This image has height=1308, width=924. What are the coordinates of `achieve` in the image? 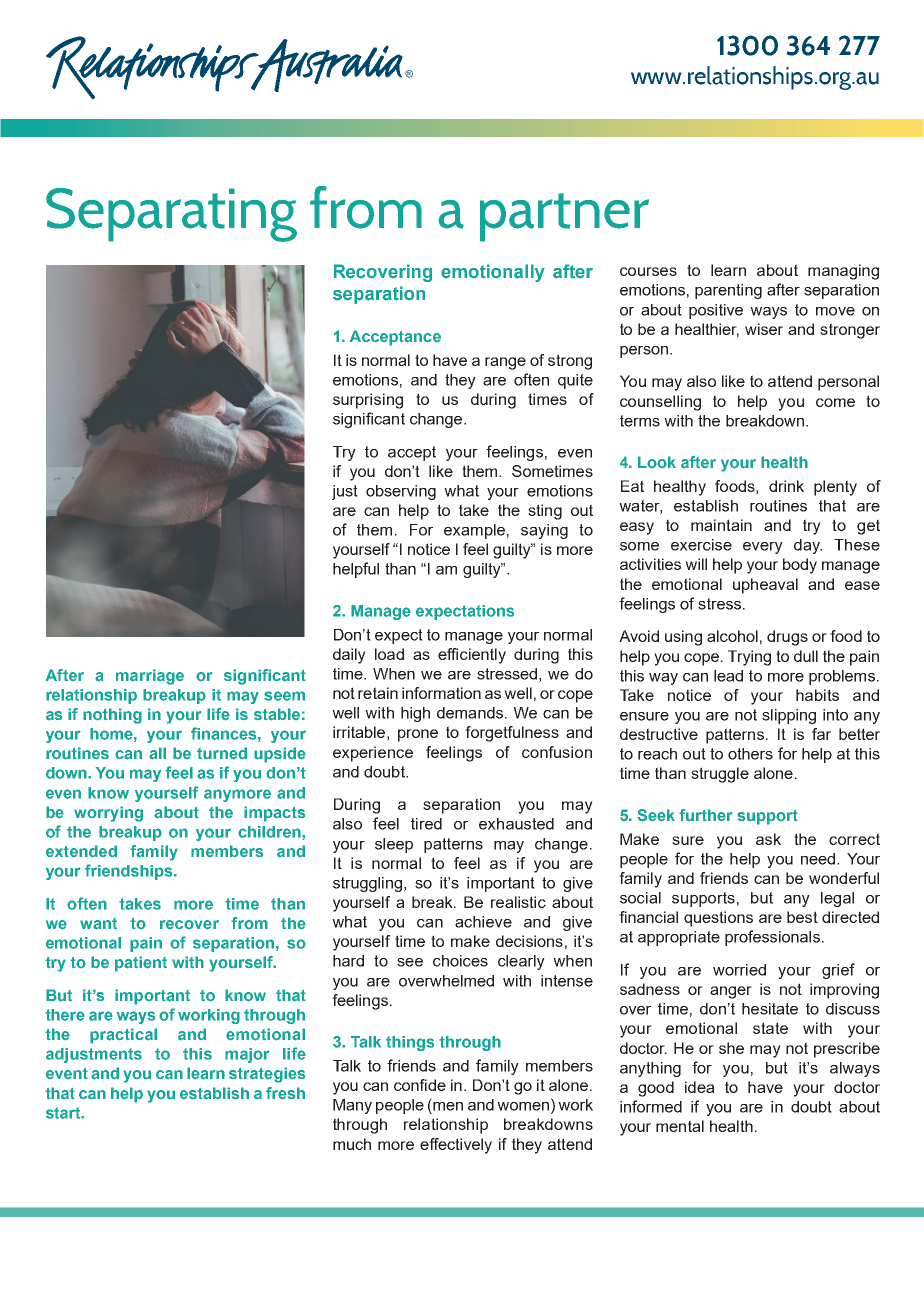 It's located at (483, 922).
